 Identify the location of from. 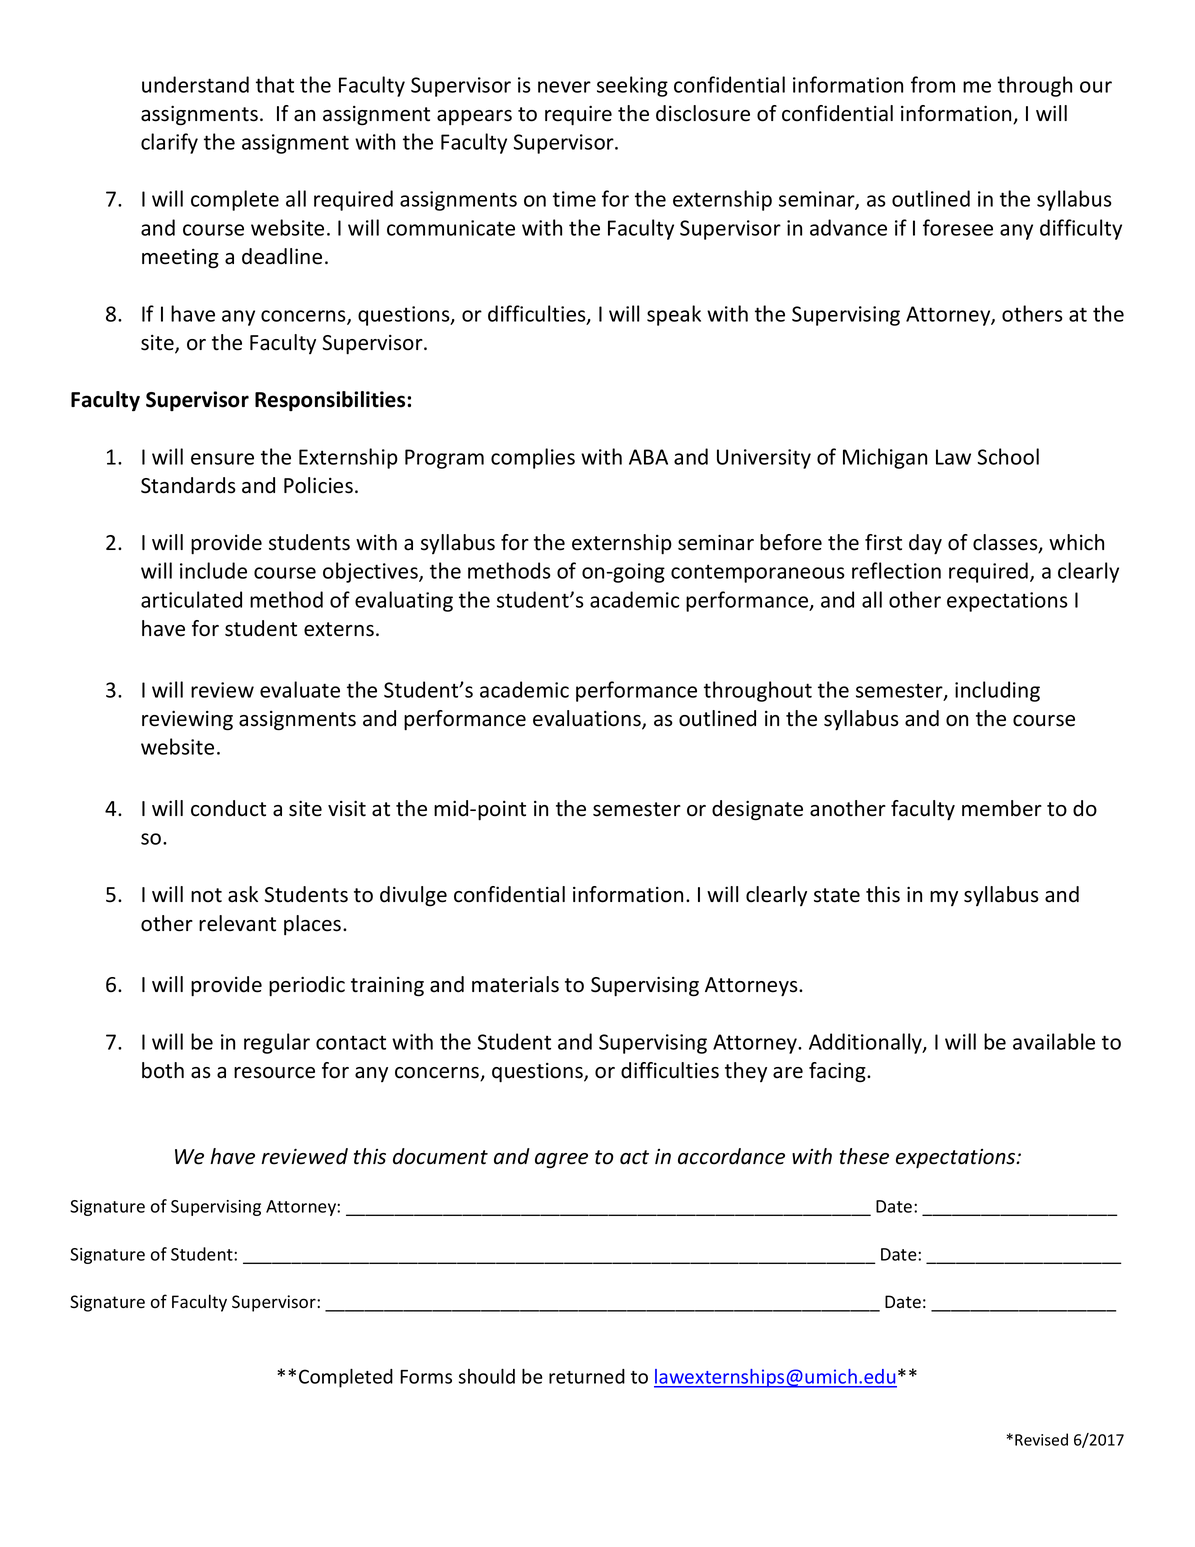
(933, 84).
